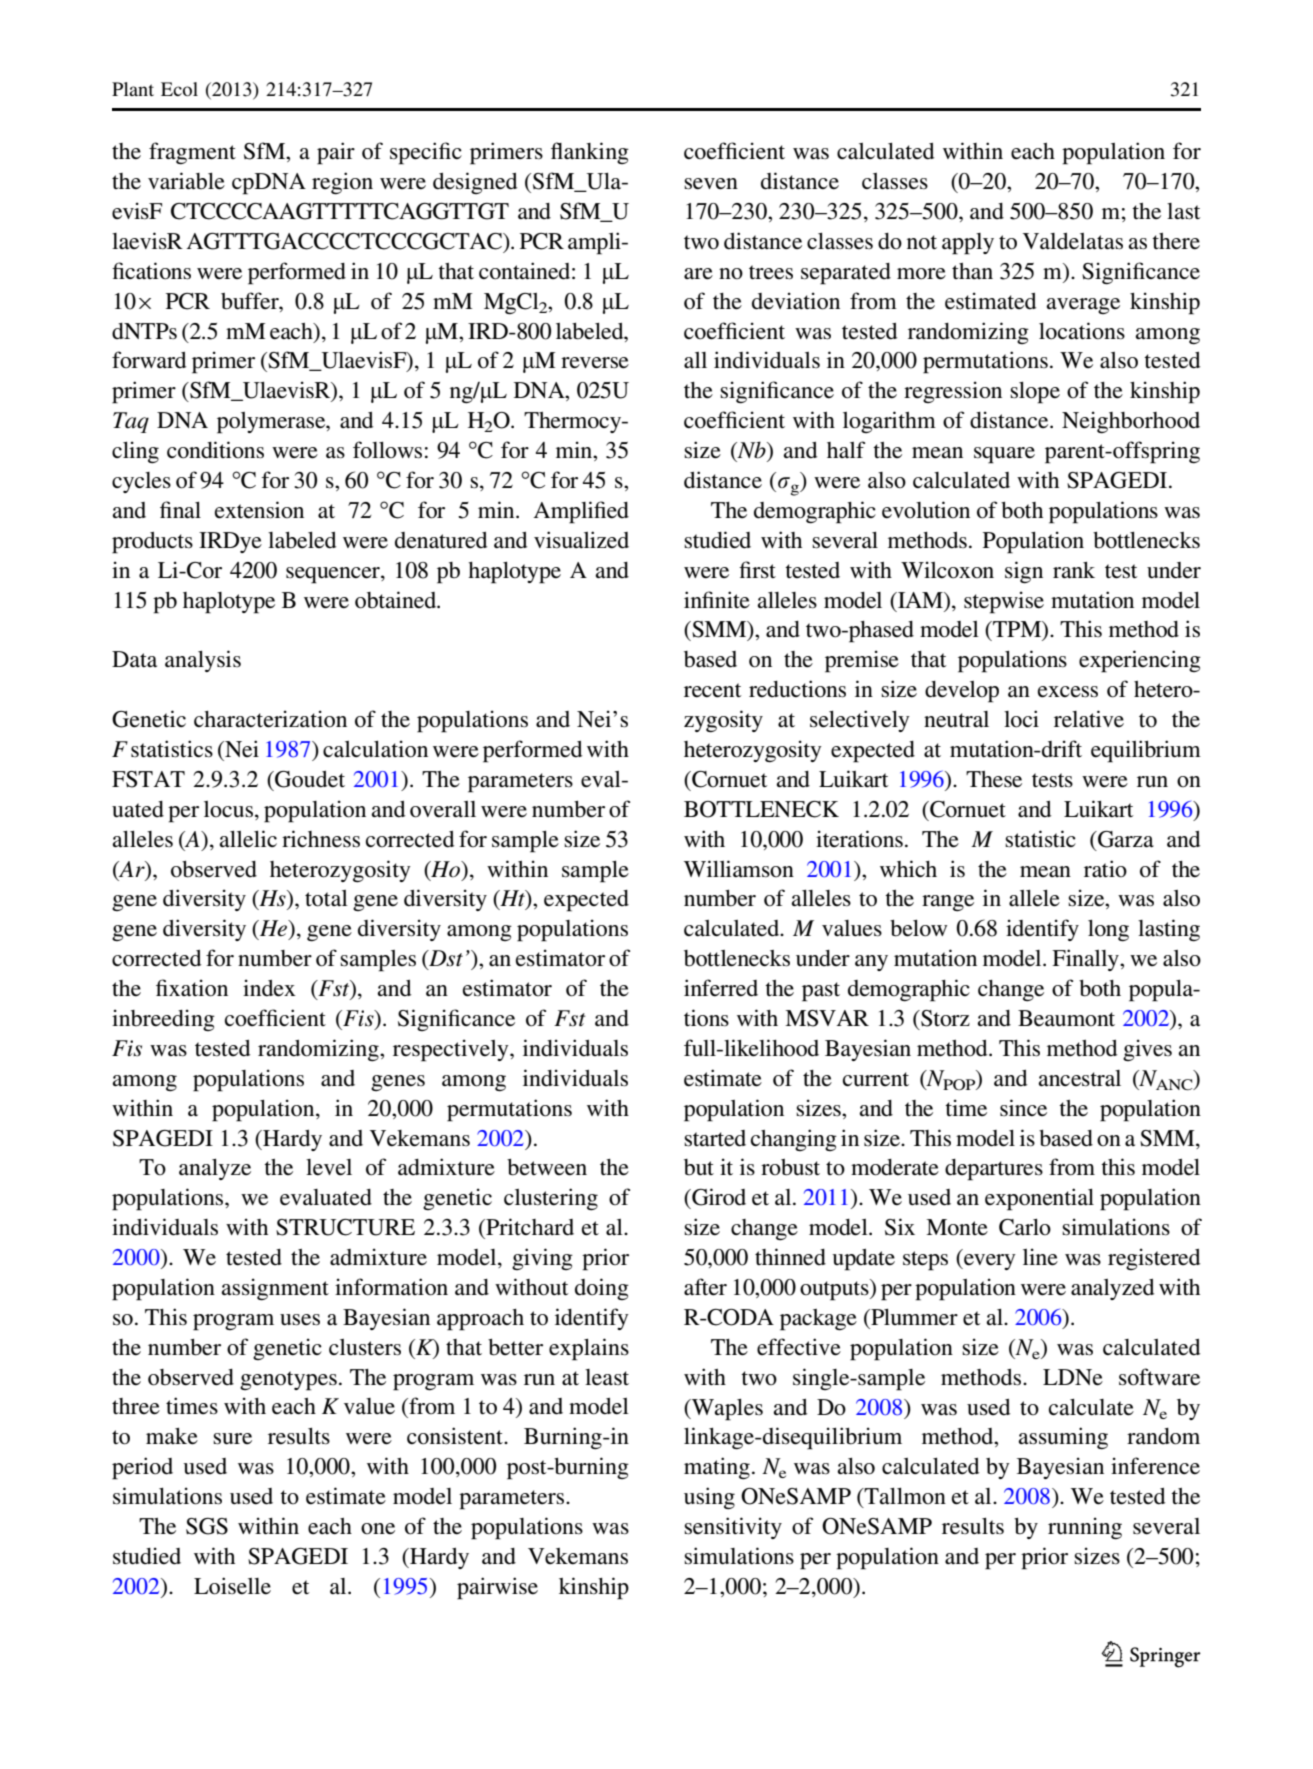  I want to click on since, so click(1023, 1107).
